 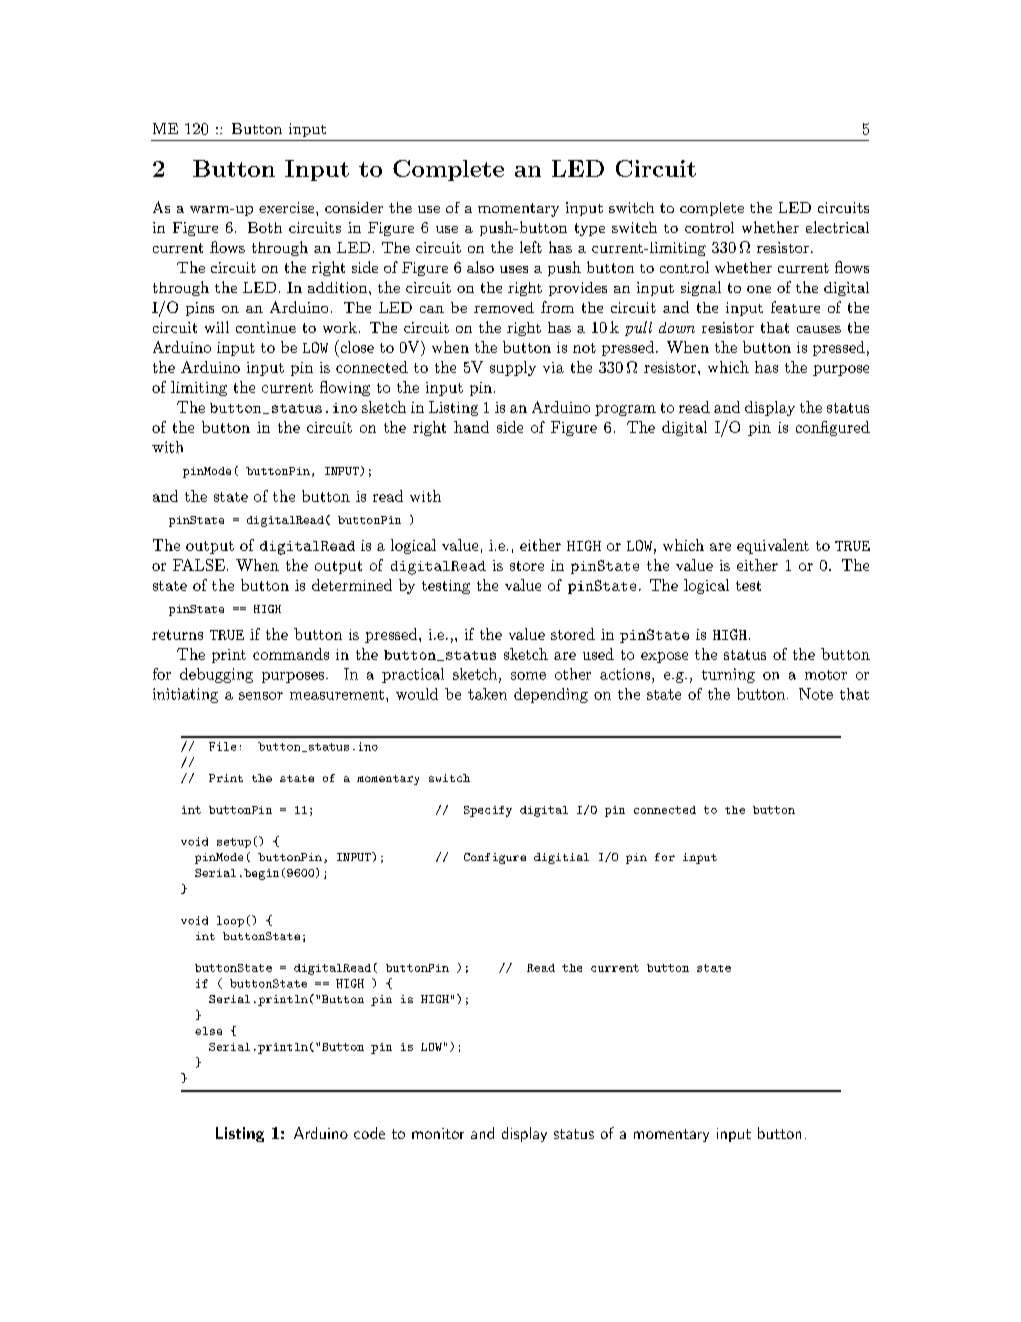 I want to click on some, so click(x=528, y=676).
